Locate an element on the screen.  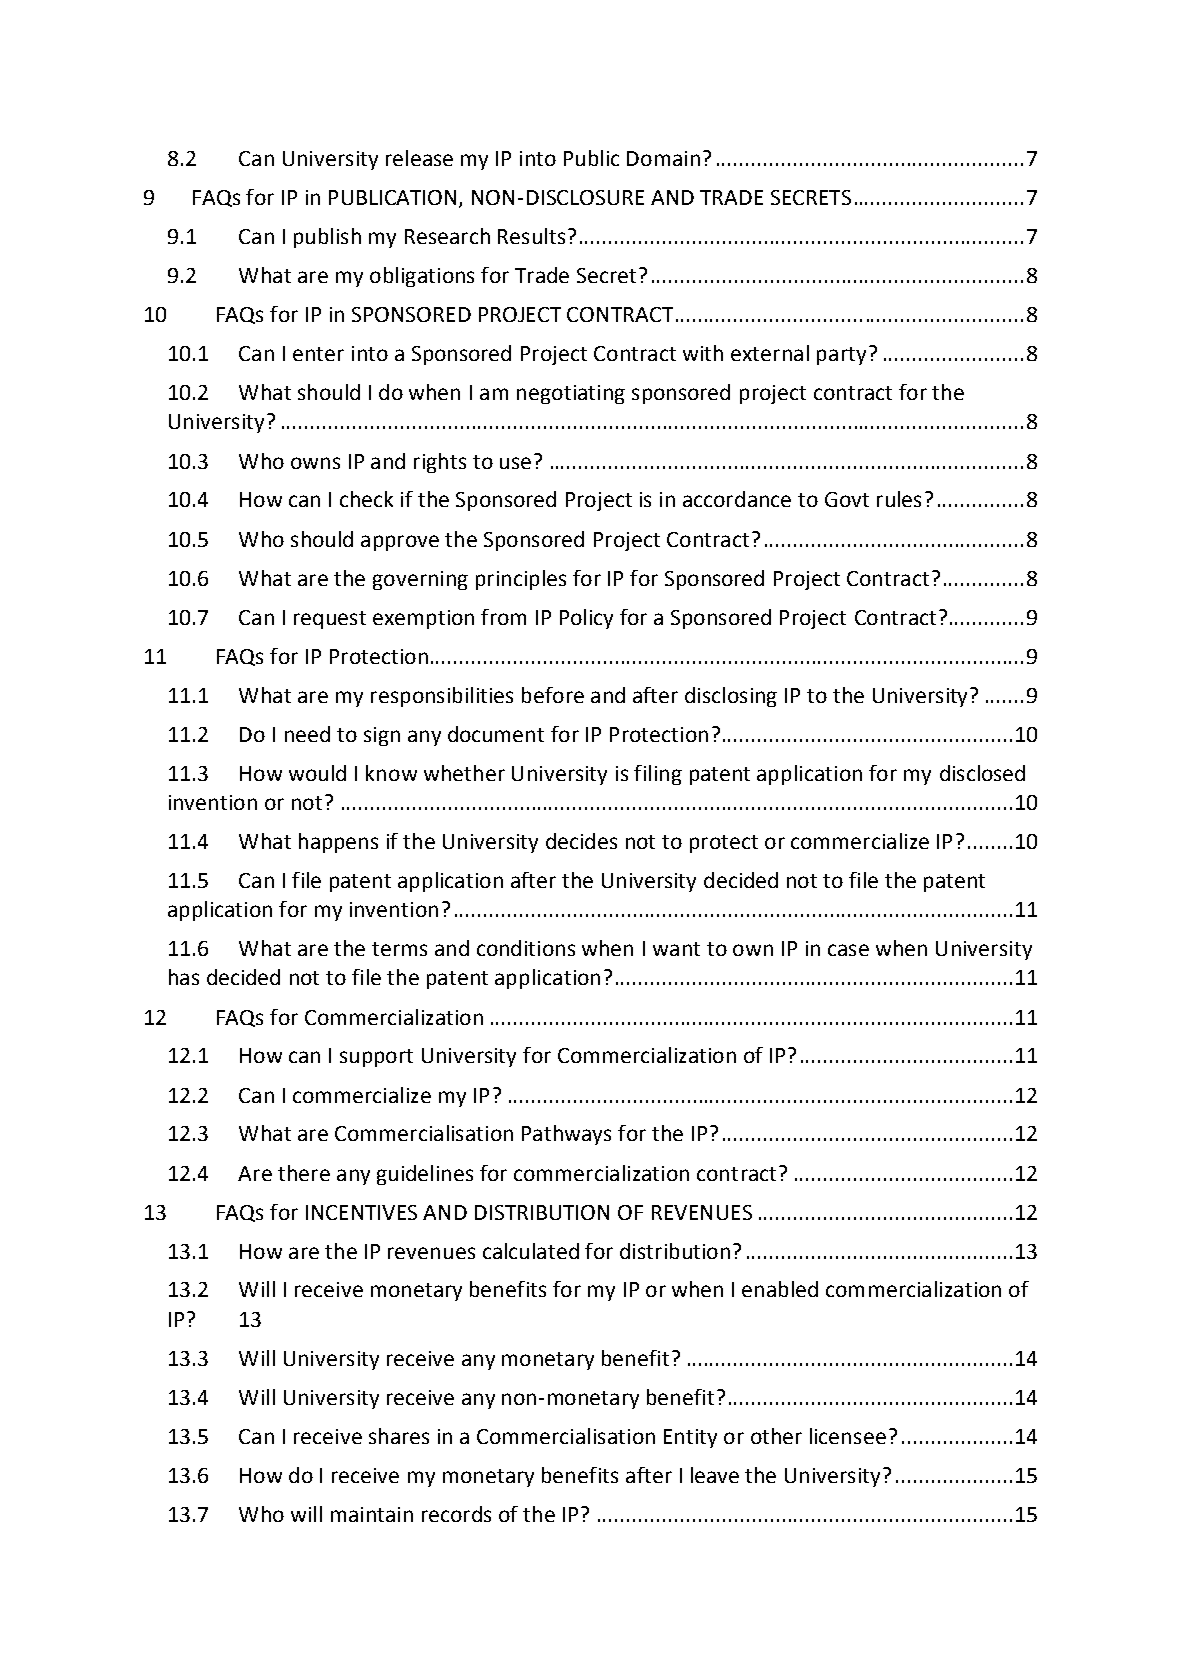
maintain is located at coordinates (372, 1514).
